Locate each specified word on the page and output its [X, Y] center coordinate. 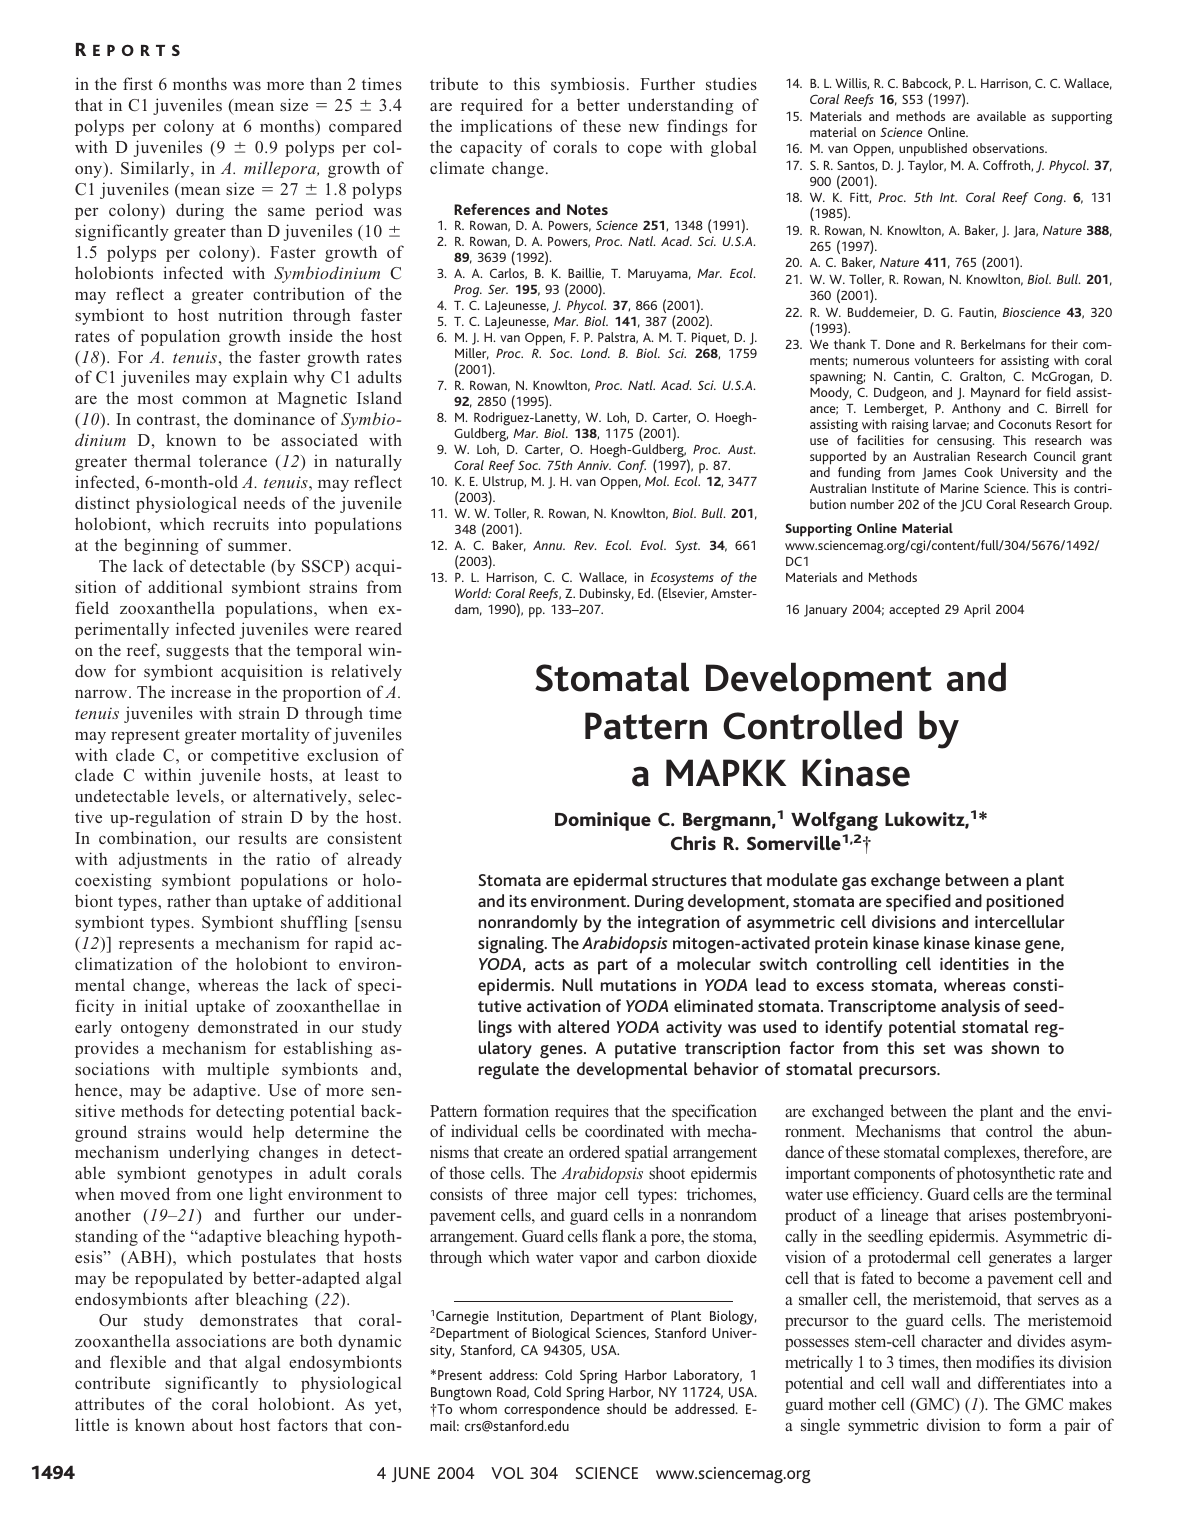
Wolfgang [834, 821]
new [644, 127]
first [138, 83]
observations [1010, 148]
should [626, 1408]
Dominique [603, 821]
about [212, 1424]
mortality [275, 735]
